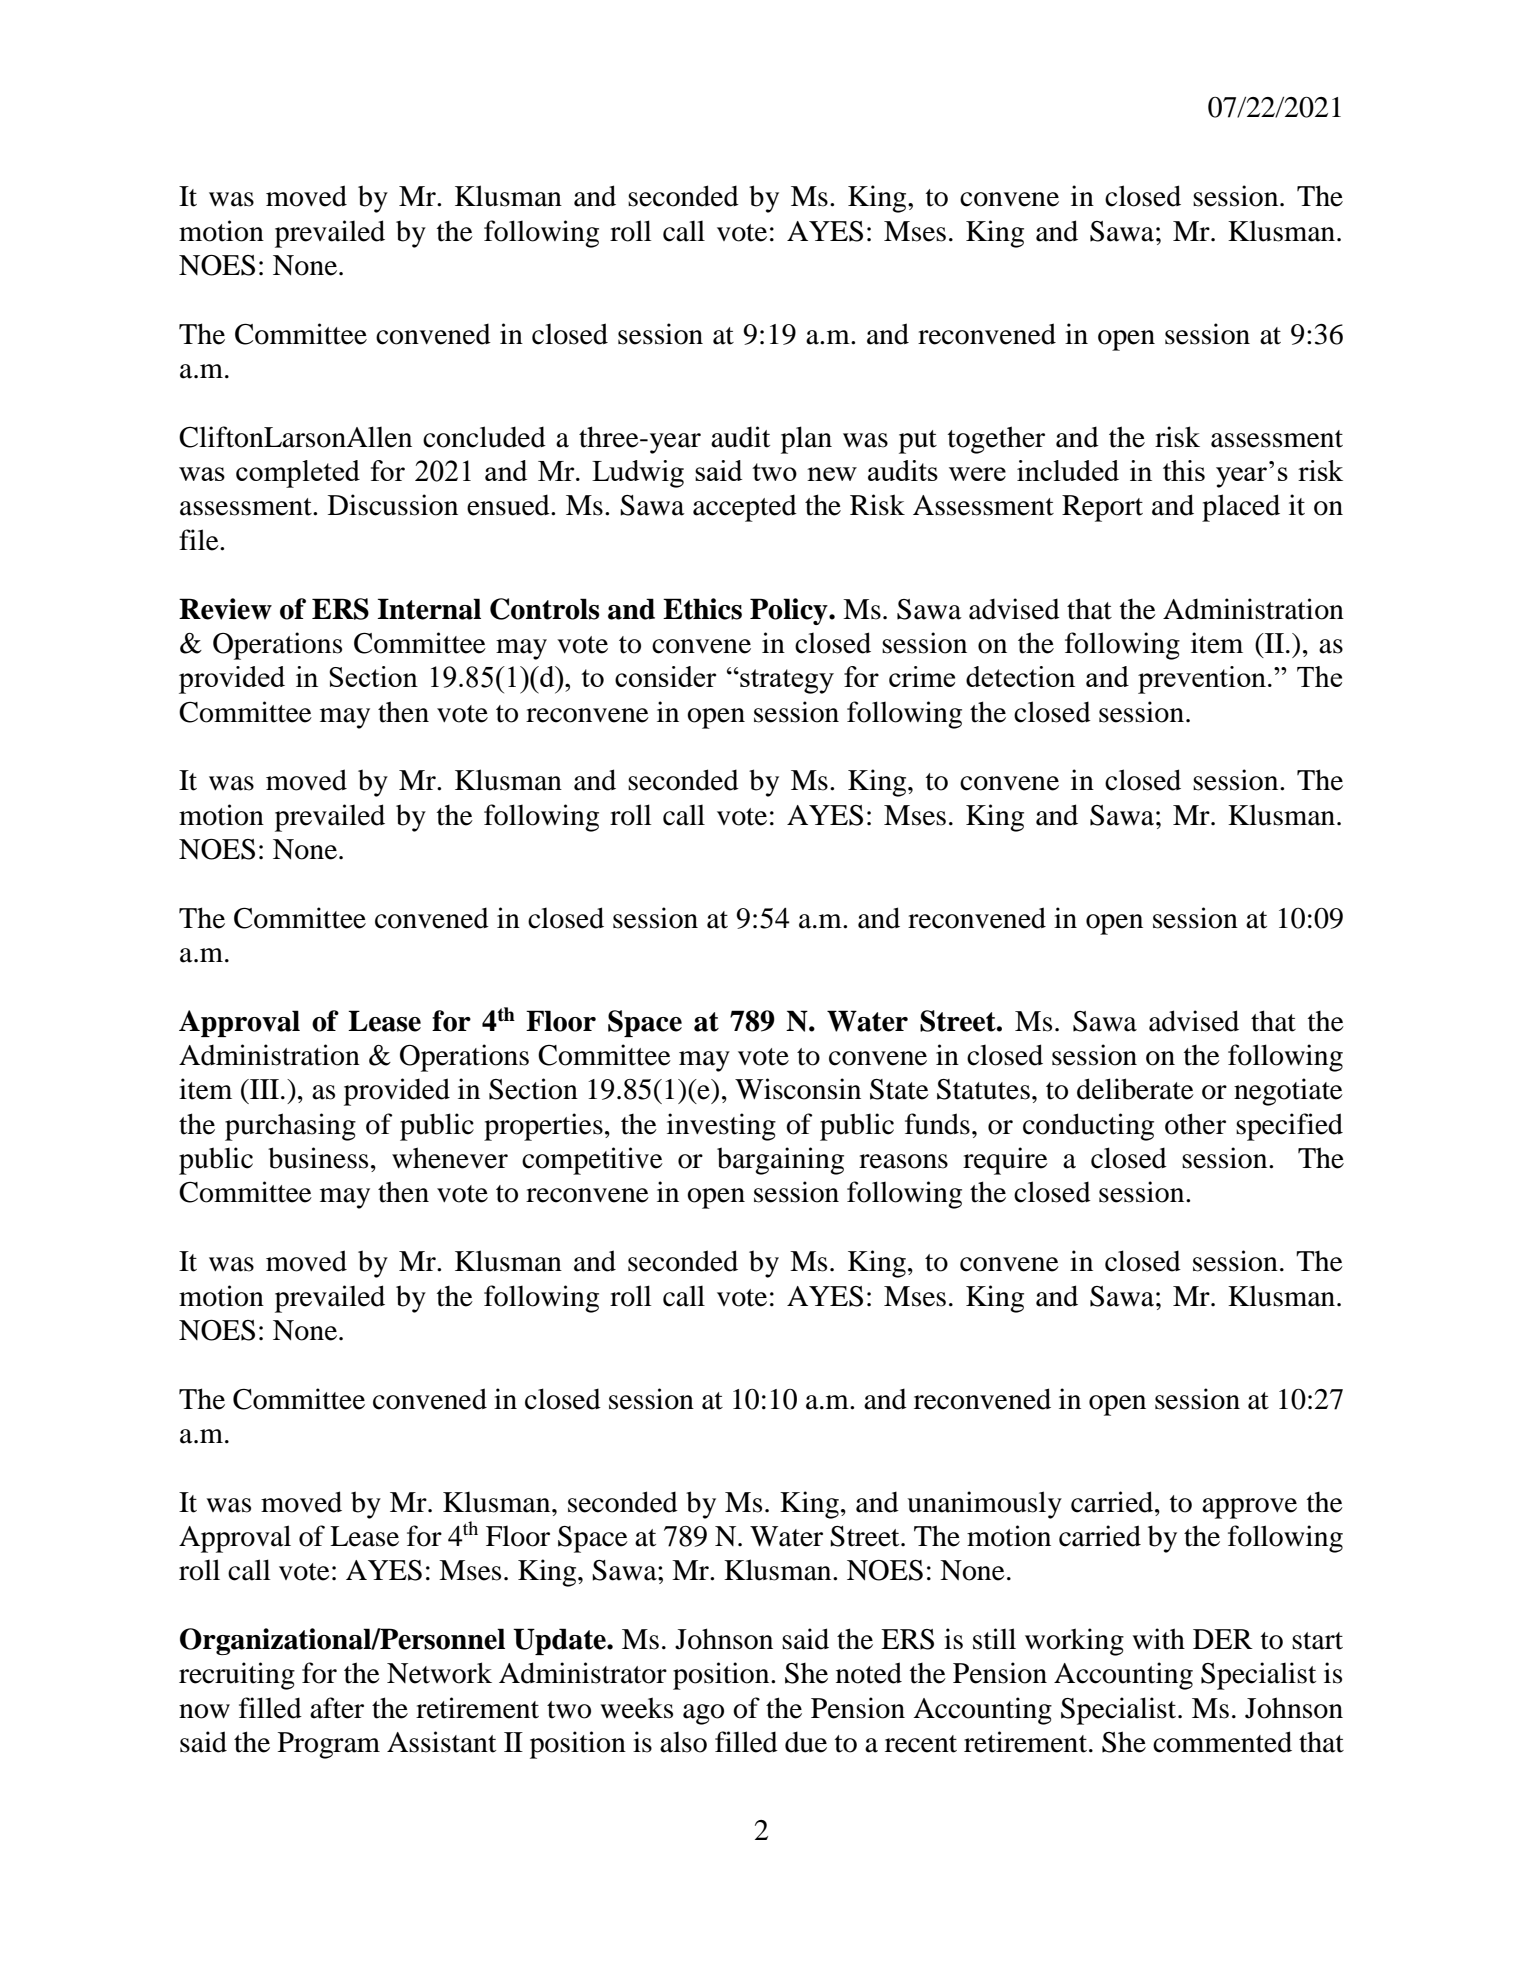 The width and height of the screenshot is (1523, 1971). What do you see at coordinates (1222, 1742) in the screenshot?
I see `commented` at bounding box center [1222, 1742].
